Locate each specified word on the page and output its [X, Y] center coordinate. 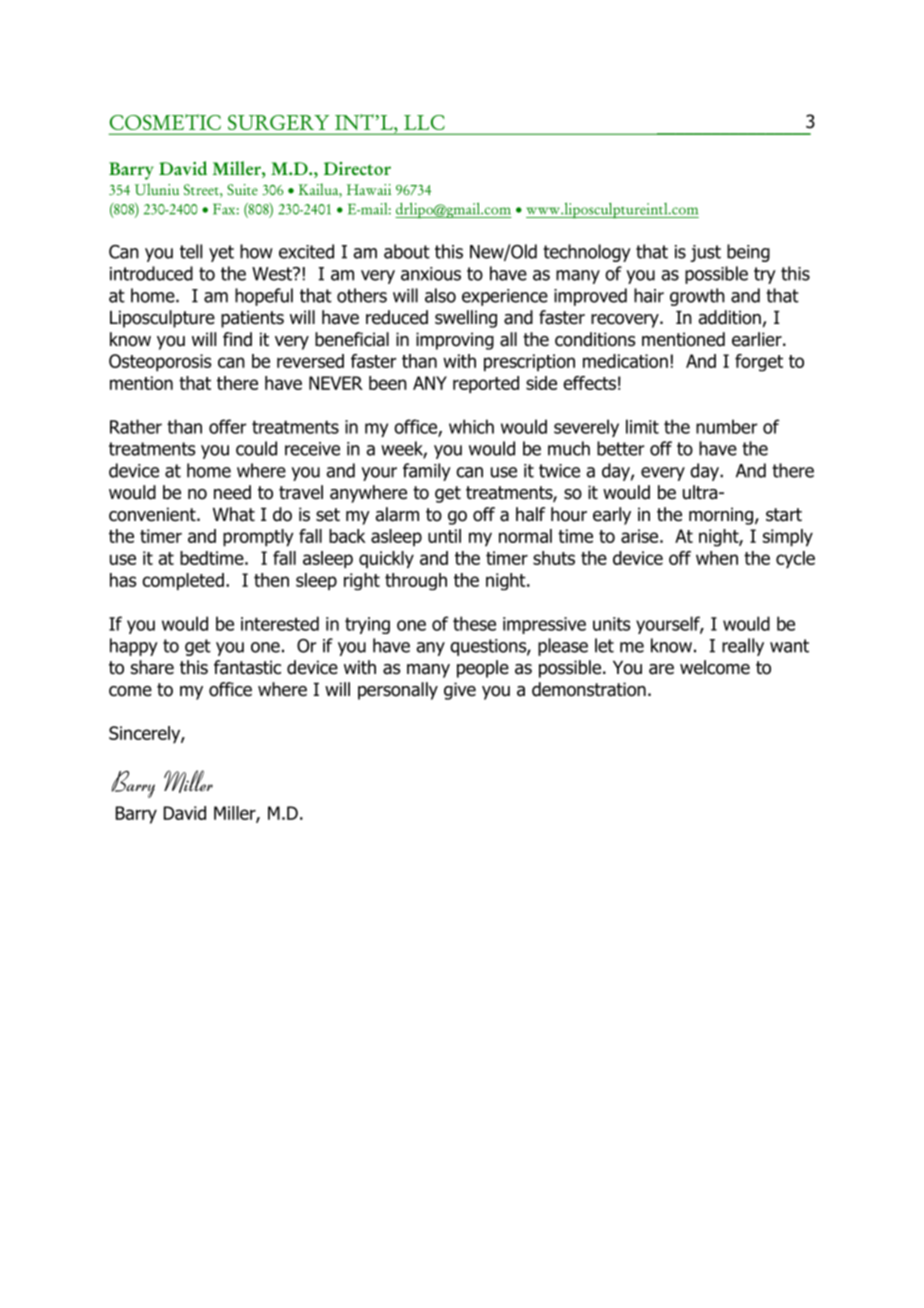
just [705, 253]
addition [730, 317]
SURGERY [278, 122]
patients [252, 319]
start [784, 515]
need [232, 492]
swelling [466, 319]
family [427, 472]
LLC [424, 122]
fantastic [247, 667]
